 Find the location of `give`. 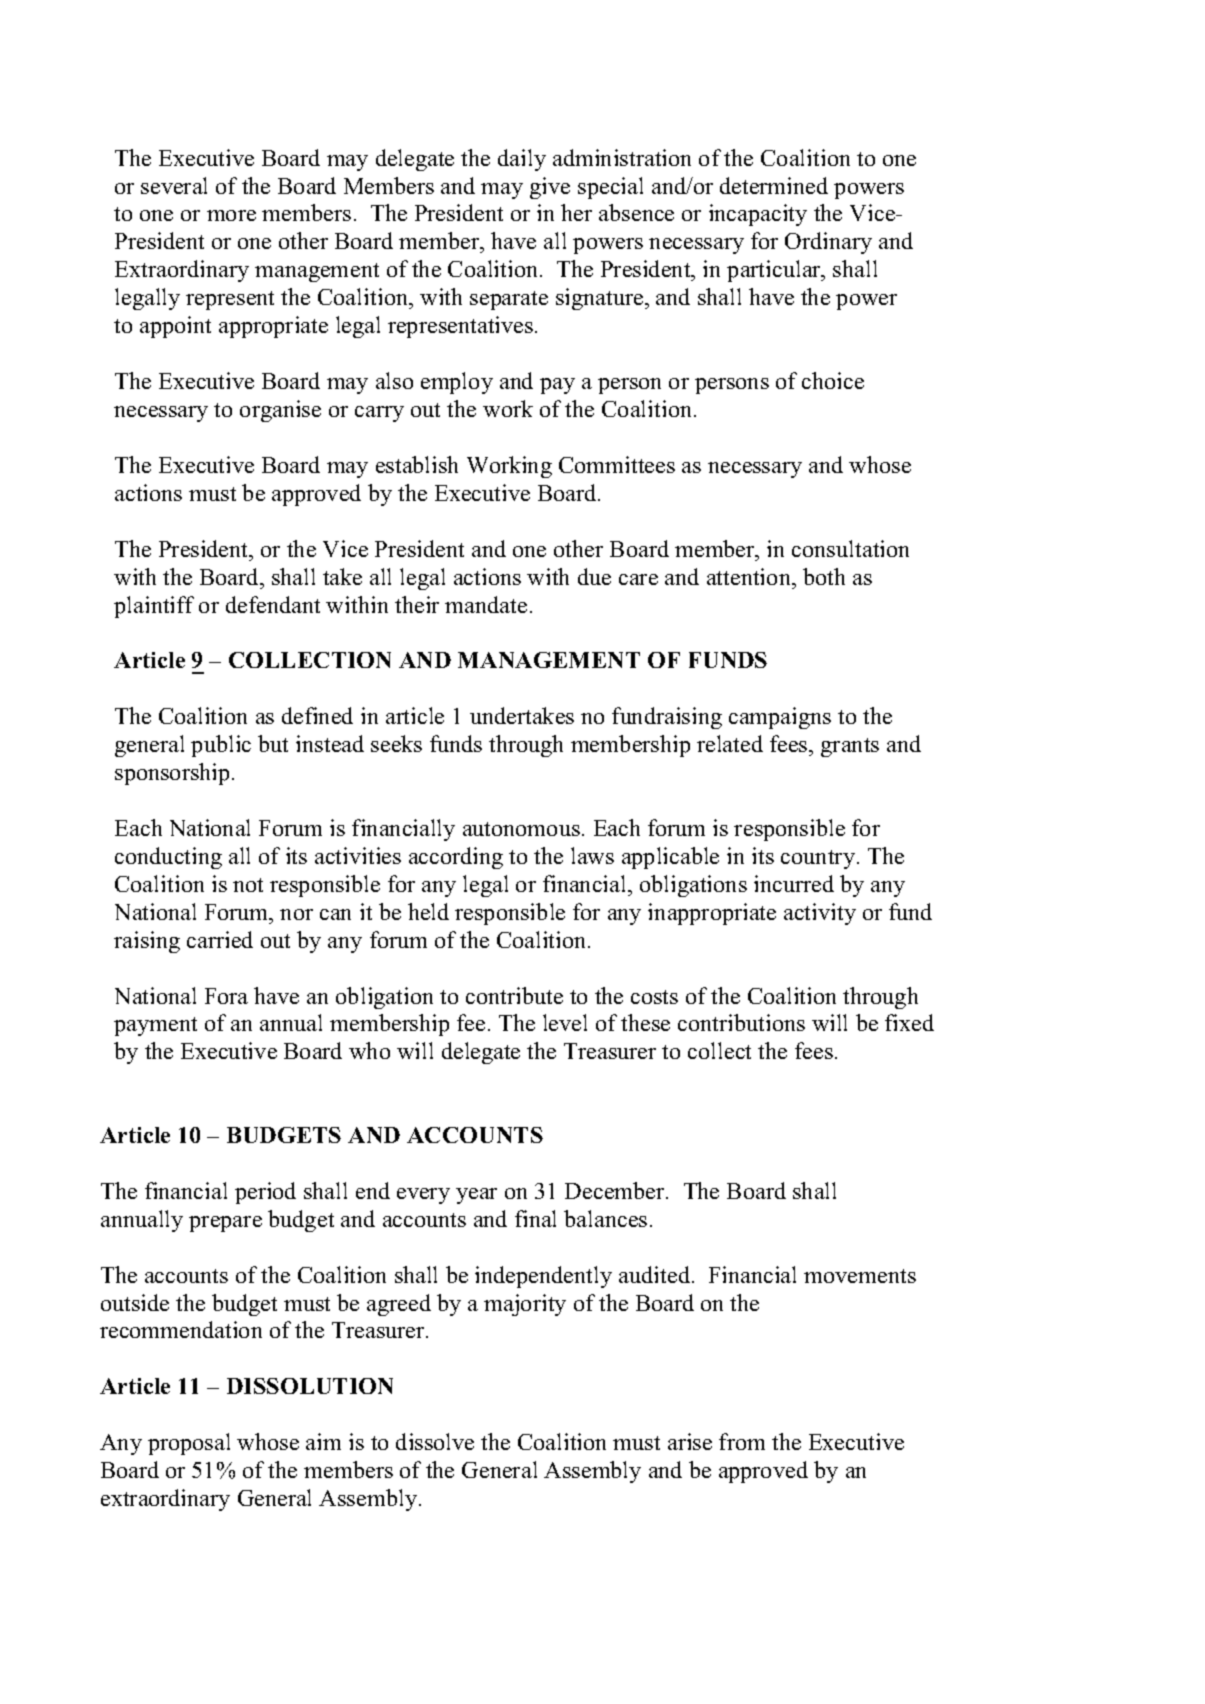

give is located at coordinates (550, 188).
